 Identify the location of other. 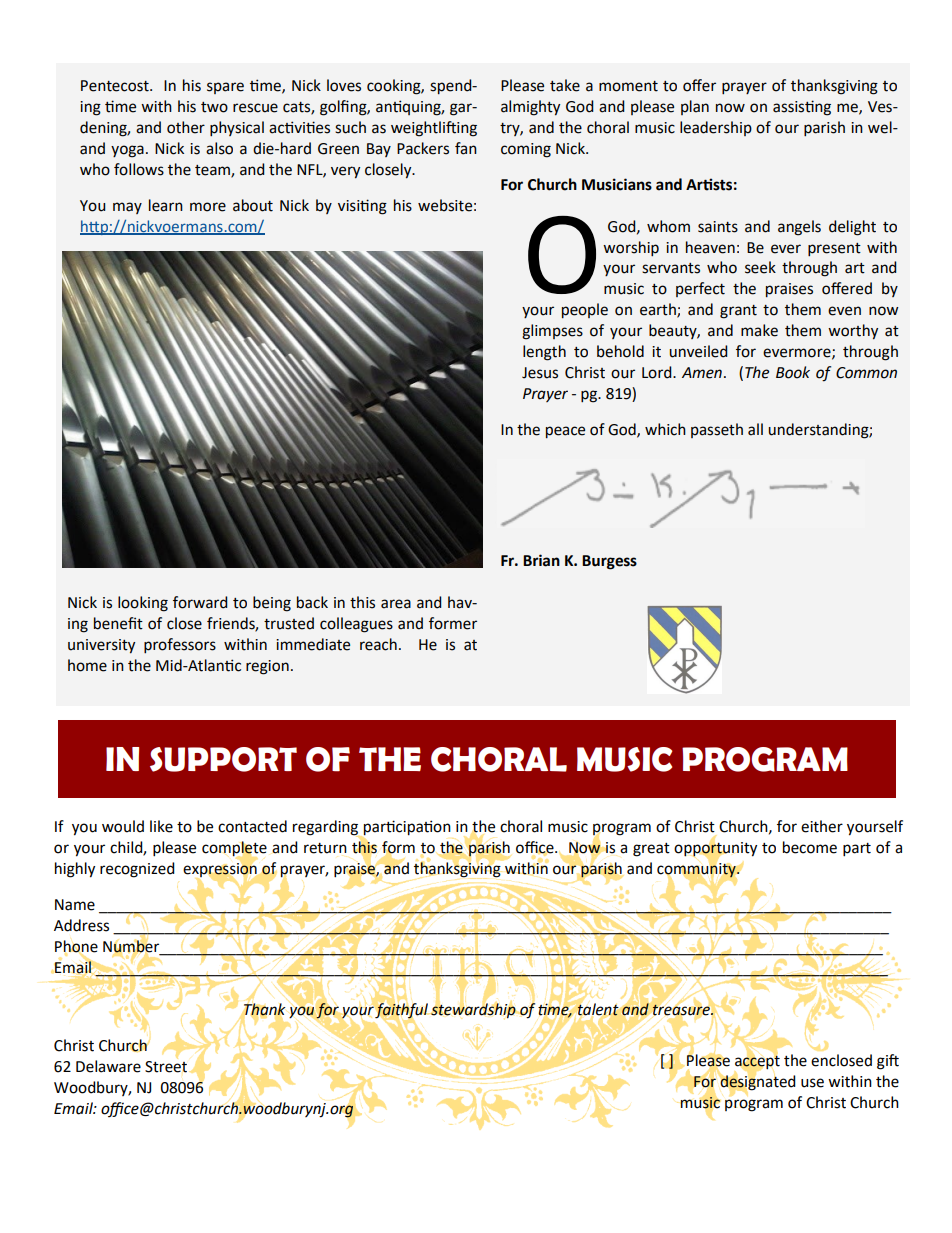
(186, 127).
